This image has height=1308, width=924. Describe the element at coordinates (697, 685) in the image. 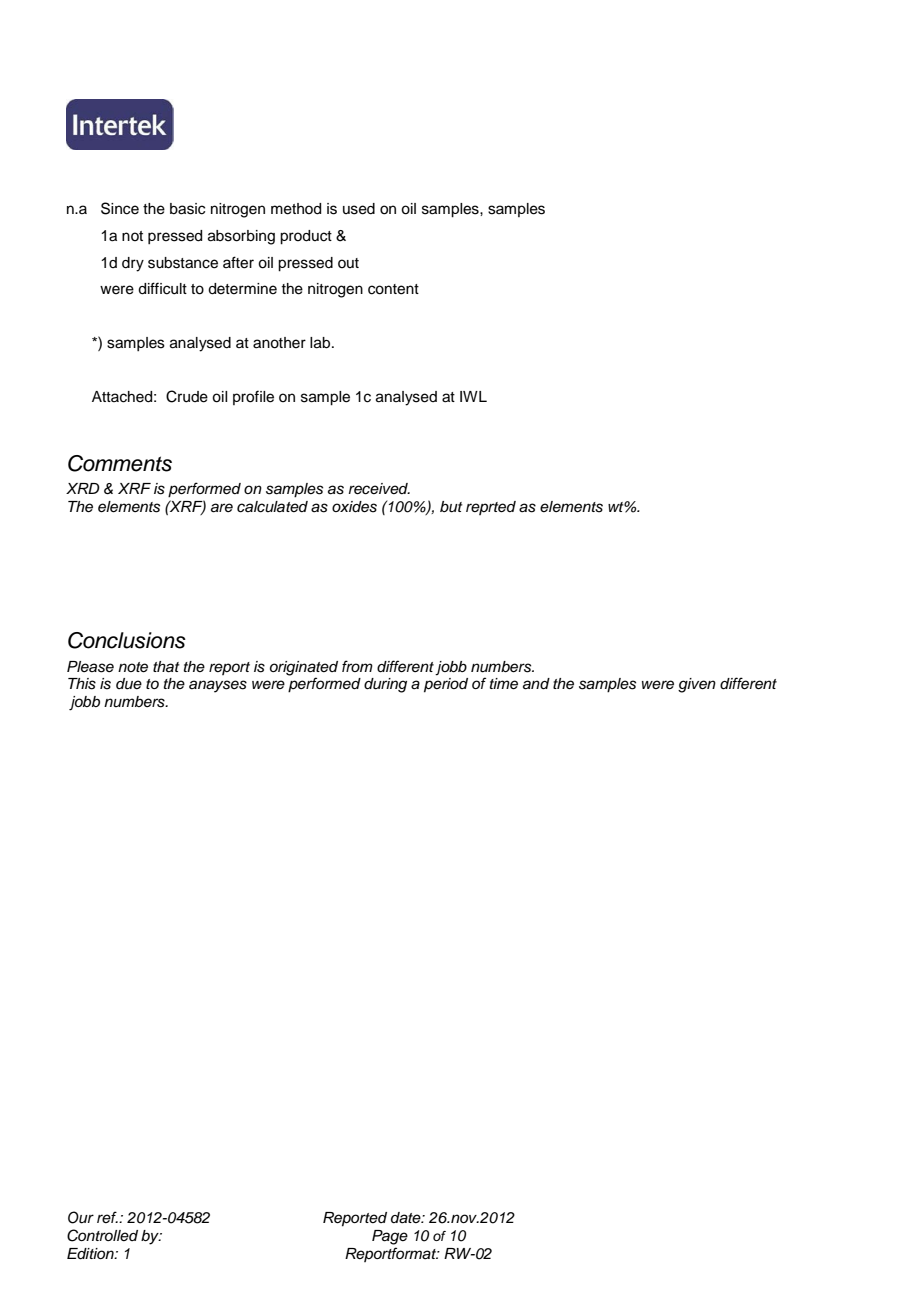

I see `given` at that location.
